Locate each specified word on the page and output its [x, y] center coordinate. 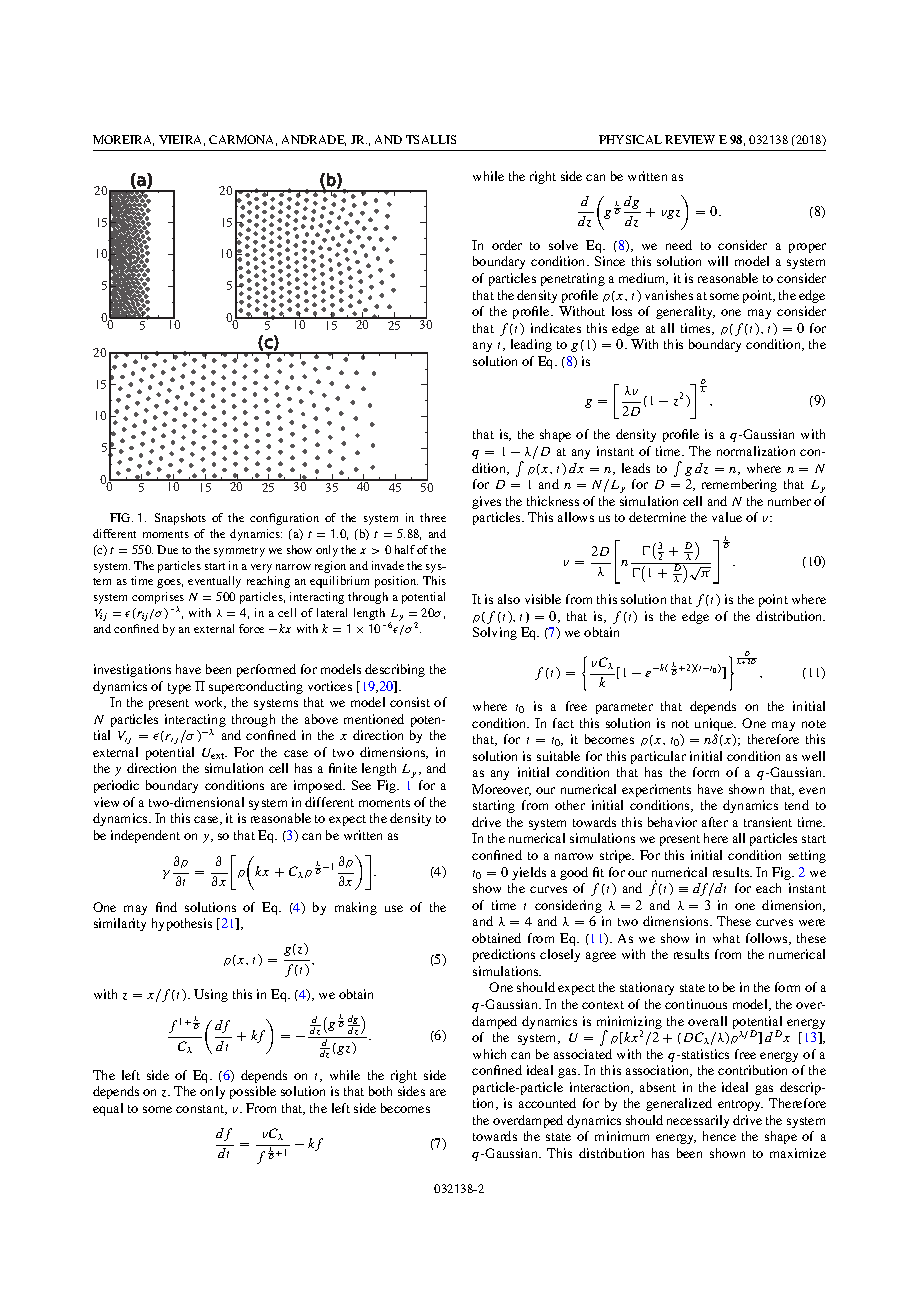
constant [201, 1110]
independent [145, 836]
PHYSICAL [630, 139]
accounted [547, 1103]
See [361, 785]
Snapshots [180, 519]
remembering [739, 485]
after [715, 822]
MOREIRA [123, 140]
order [507, 245]
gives [486, 502]
